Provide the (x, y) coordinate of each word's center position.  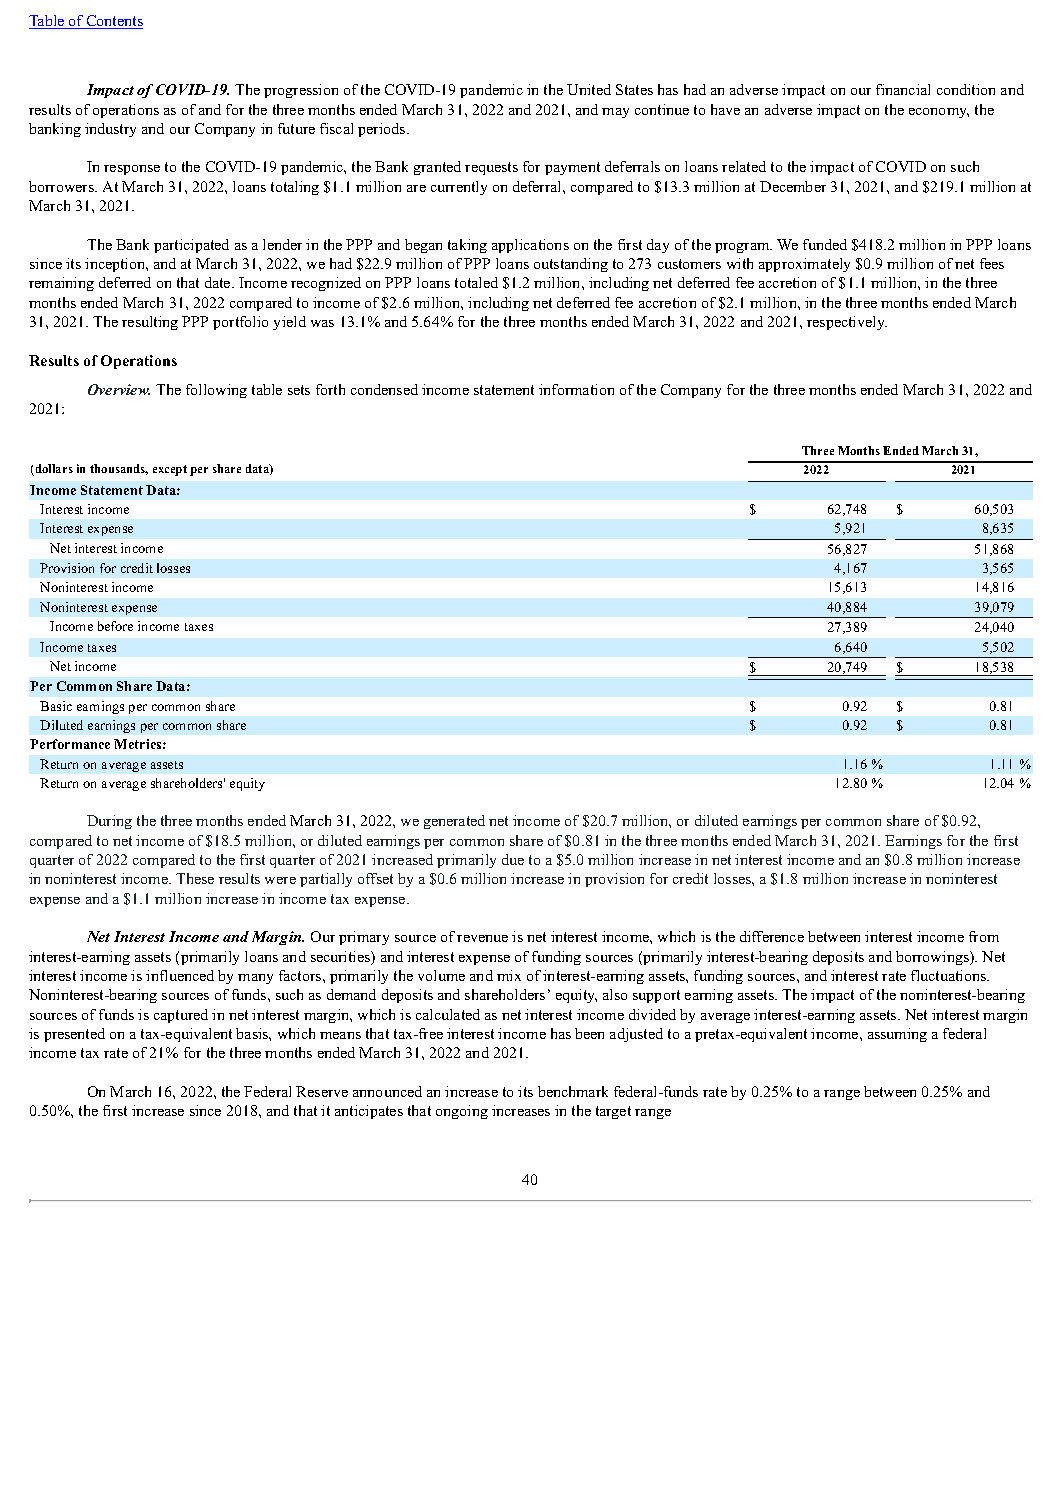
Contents (114, 22)
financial (903, 89)
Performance (70, 744)
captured (181, 1016)
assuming (897, 1035)
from (984, 936)
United (589, 89)
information (576, 389)
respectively (847, 323)
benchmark (573, 1091)
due (513, 859)
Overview (119, 389)
